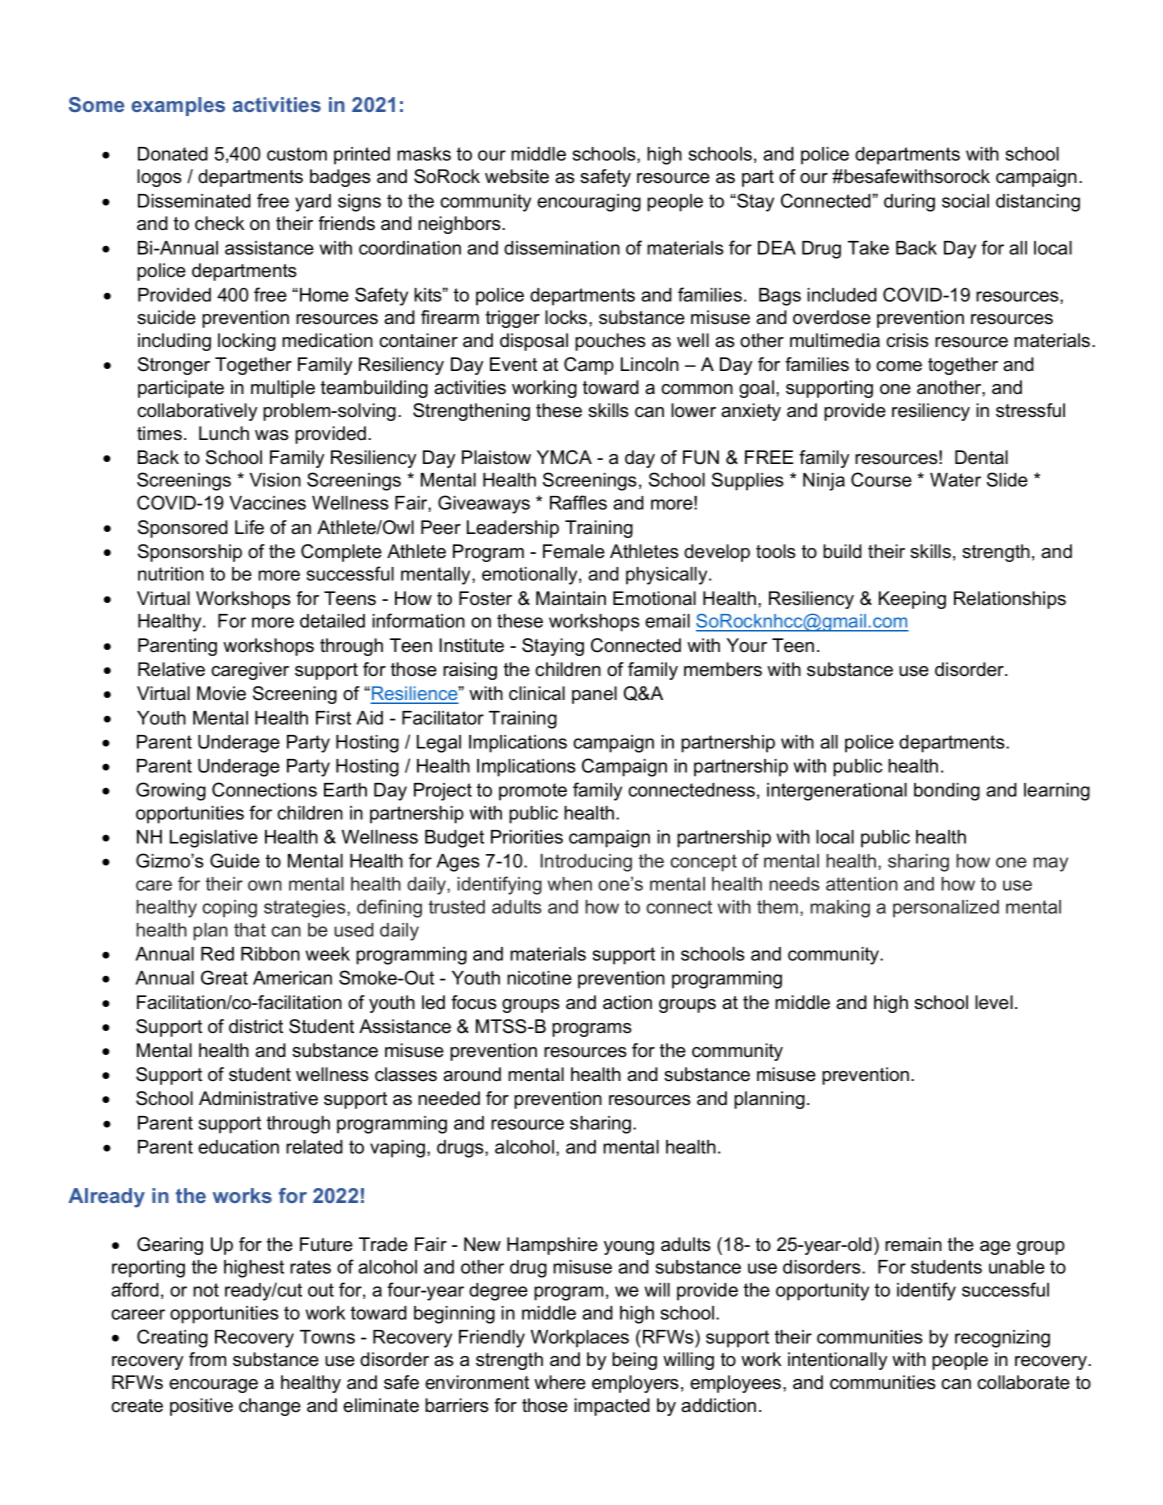  What do you see at coordinates (173, 154) in the document?
I see `Donated` at bounding box center [173, 154].
